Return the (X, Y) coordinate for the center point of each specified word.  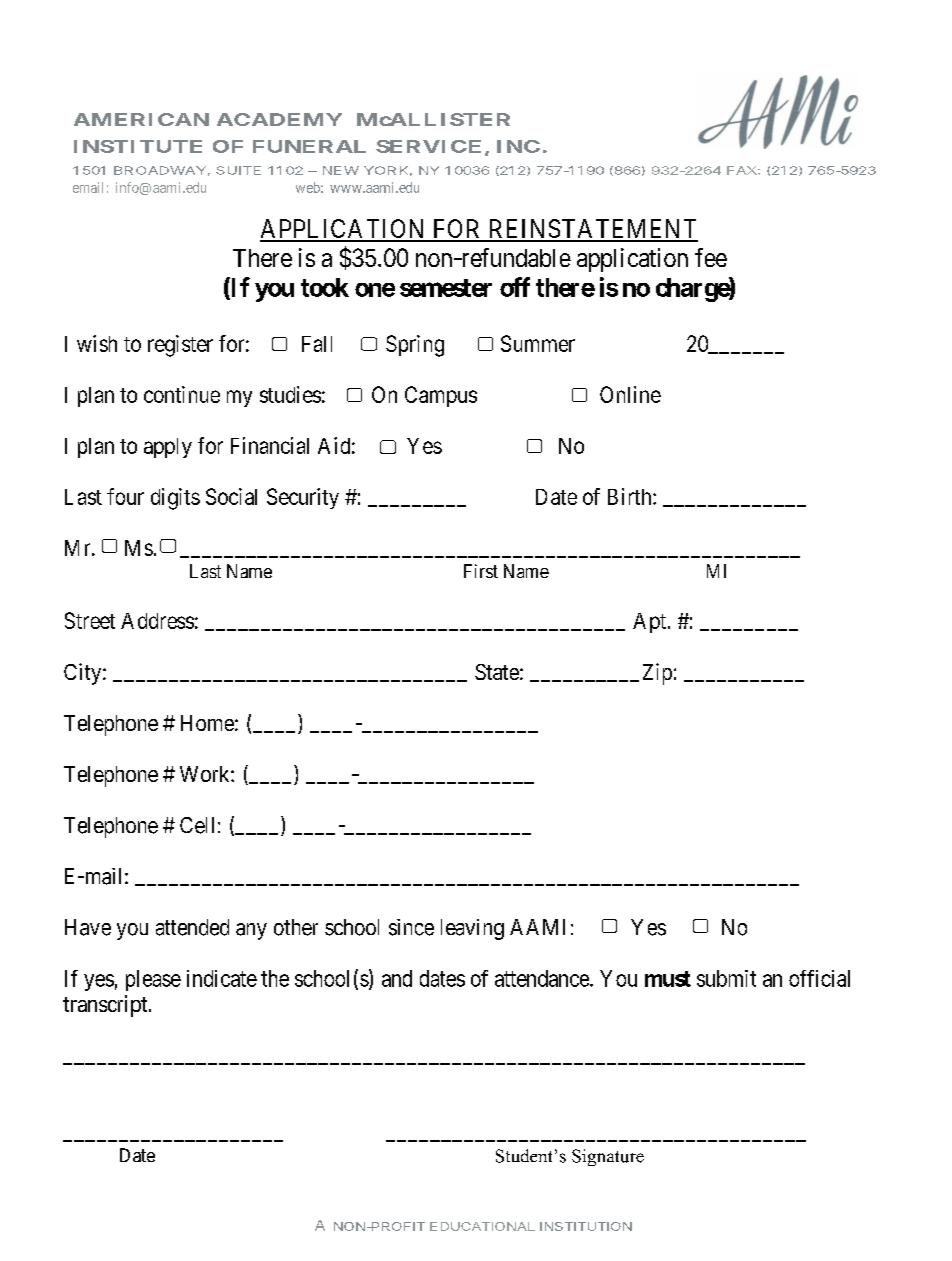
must (668, 979)
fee (711, 257)
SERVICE (428, 146)
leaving (472, 929)
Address (157, 621)
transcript (106, 1006)
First (481, 571)
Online (630, 394)
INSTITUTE (138, 146)
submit (726, 978)
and (397, 978)
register (180, 346)
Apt (651, 623)
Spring (415, 346)
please (153, 980)
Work (206, 774)
